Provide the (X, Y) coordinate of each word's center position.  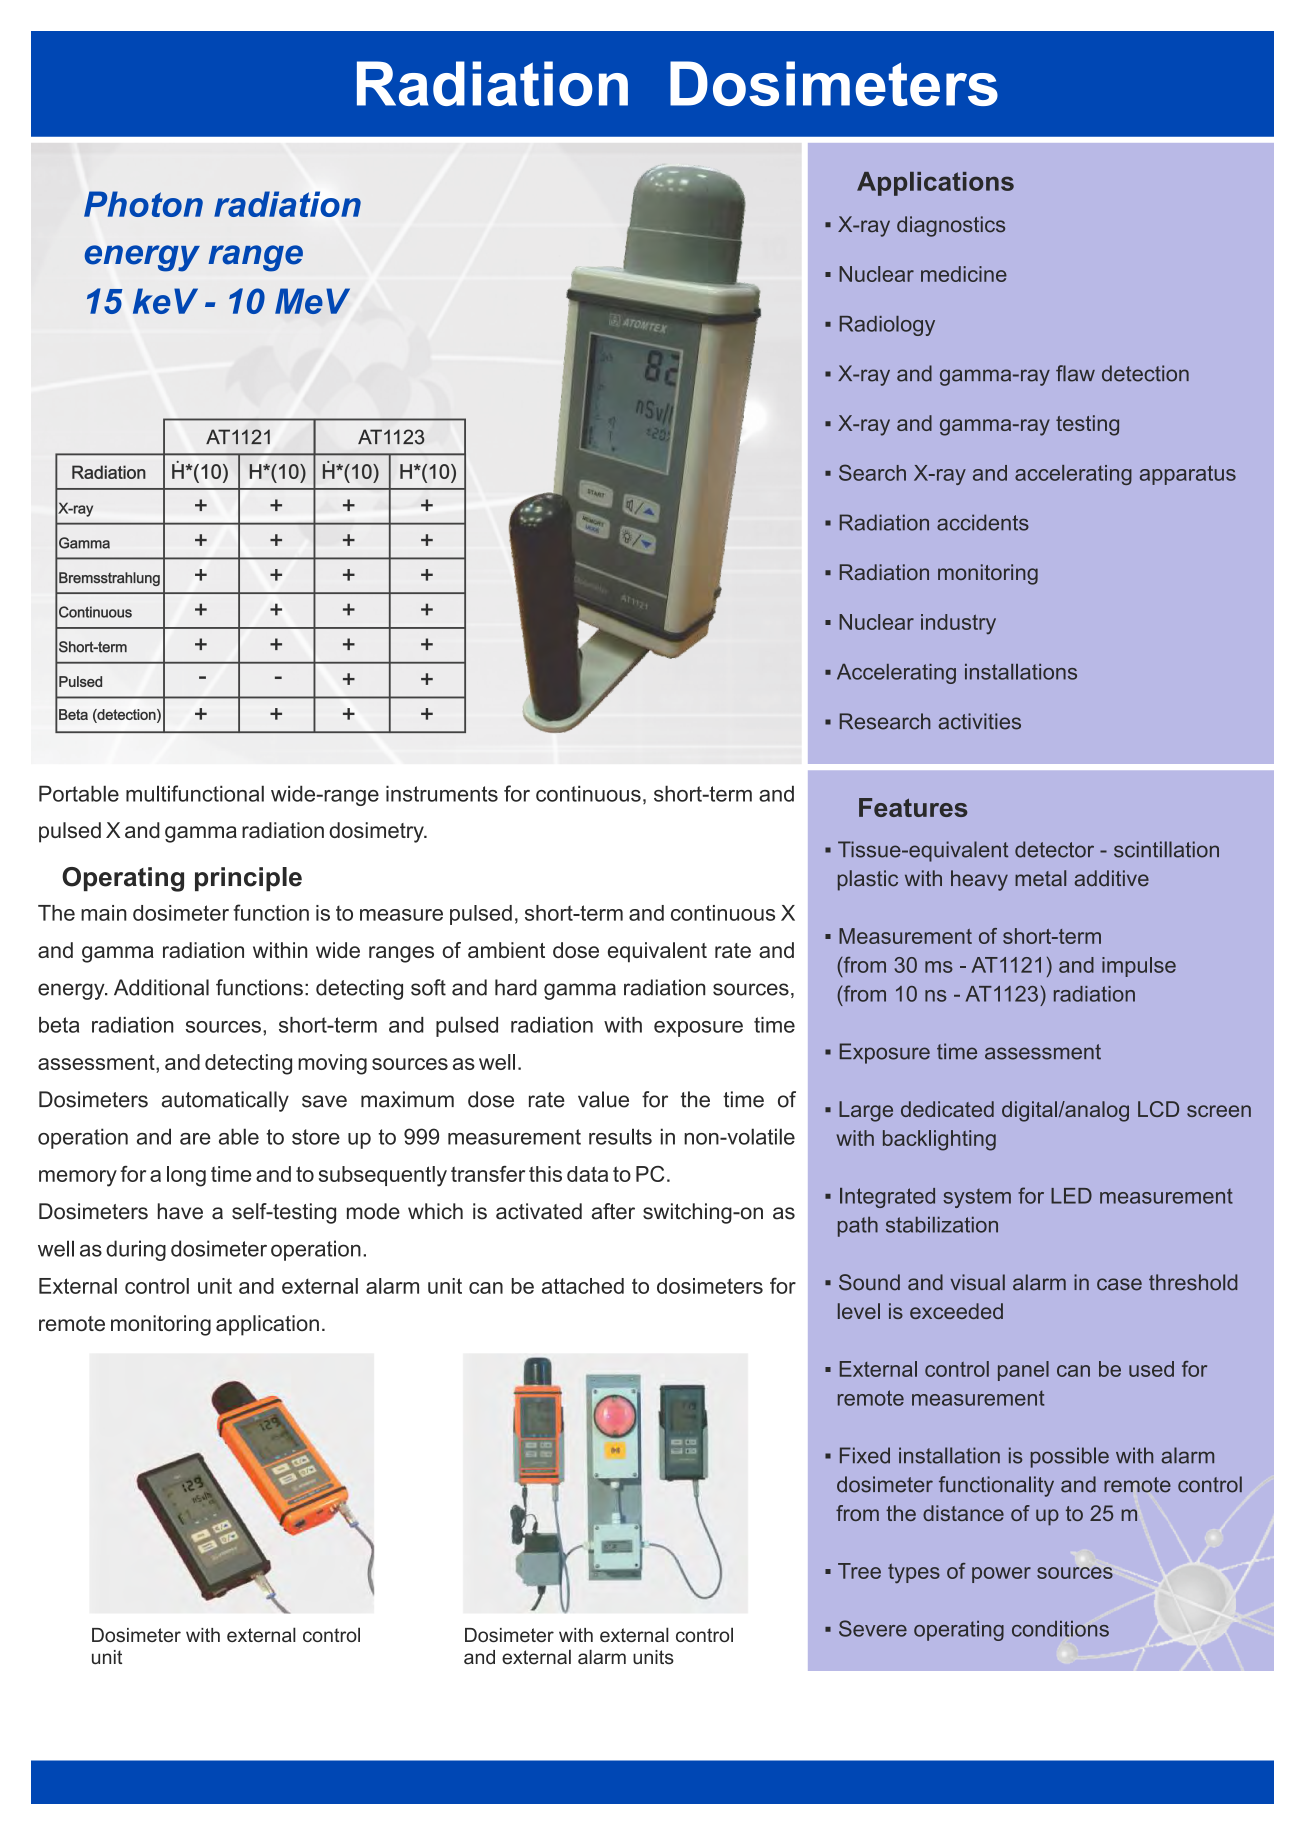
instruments (442, 793)
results (620, 1136)
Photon (143, 204)
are (195, 1139)
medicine (964, 274)
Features (913, 807)
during (136, 1250)
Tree (859, 1571)
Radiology (887, 326)
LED (1071, 1196)
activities (980, 721)
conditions (1060, 1629)
